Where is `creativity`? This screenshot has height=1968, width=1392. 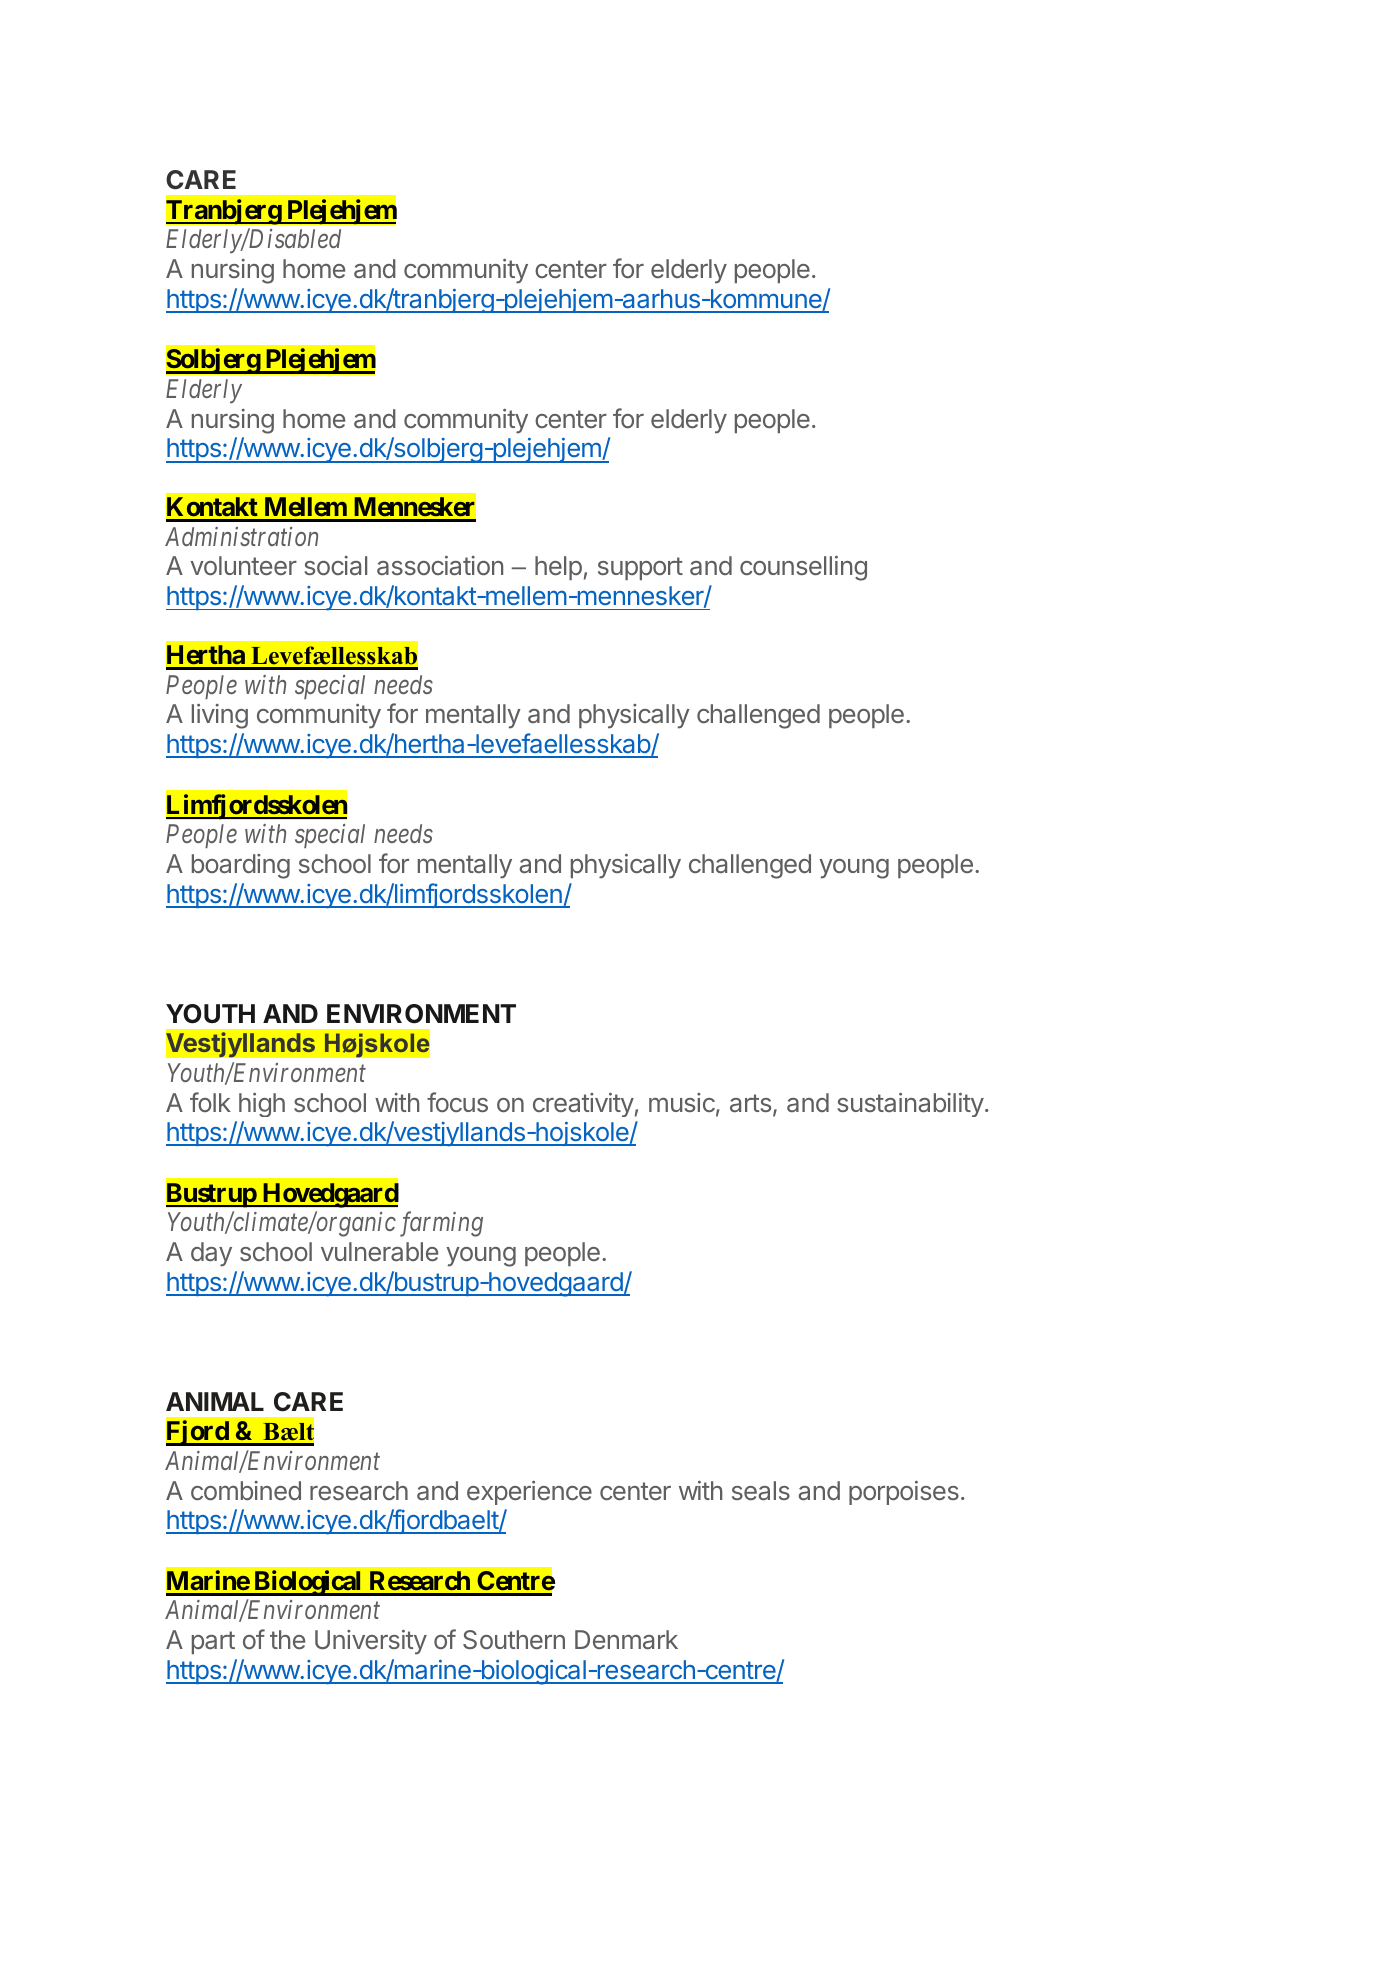 creativity is located at coordinates (583, 1105).
